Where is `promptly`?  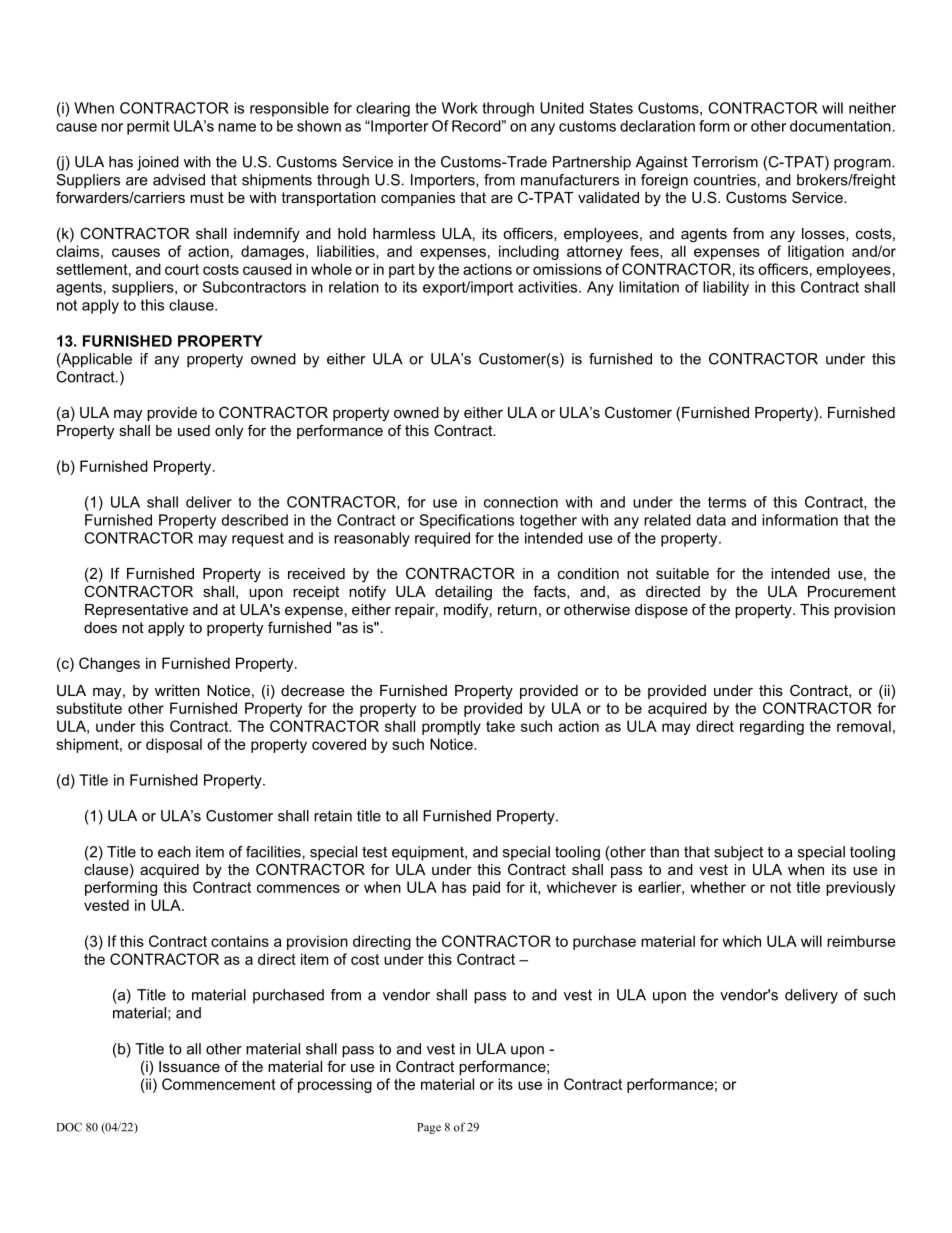
promptly is located at coordinates (451, 727).
